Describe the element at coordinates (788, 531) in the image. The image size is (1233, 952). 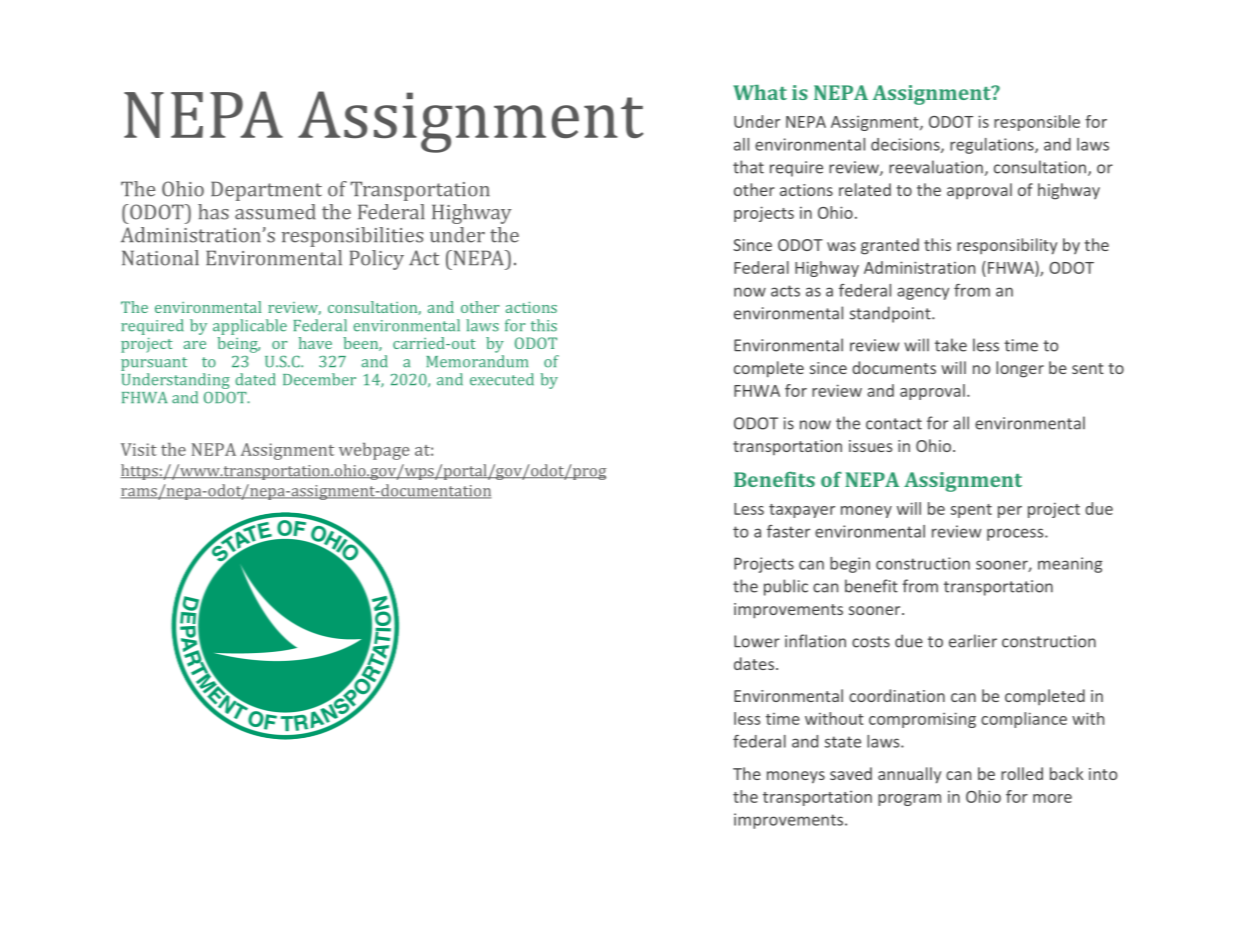
I see `faster` at that location.
